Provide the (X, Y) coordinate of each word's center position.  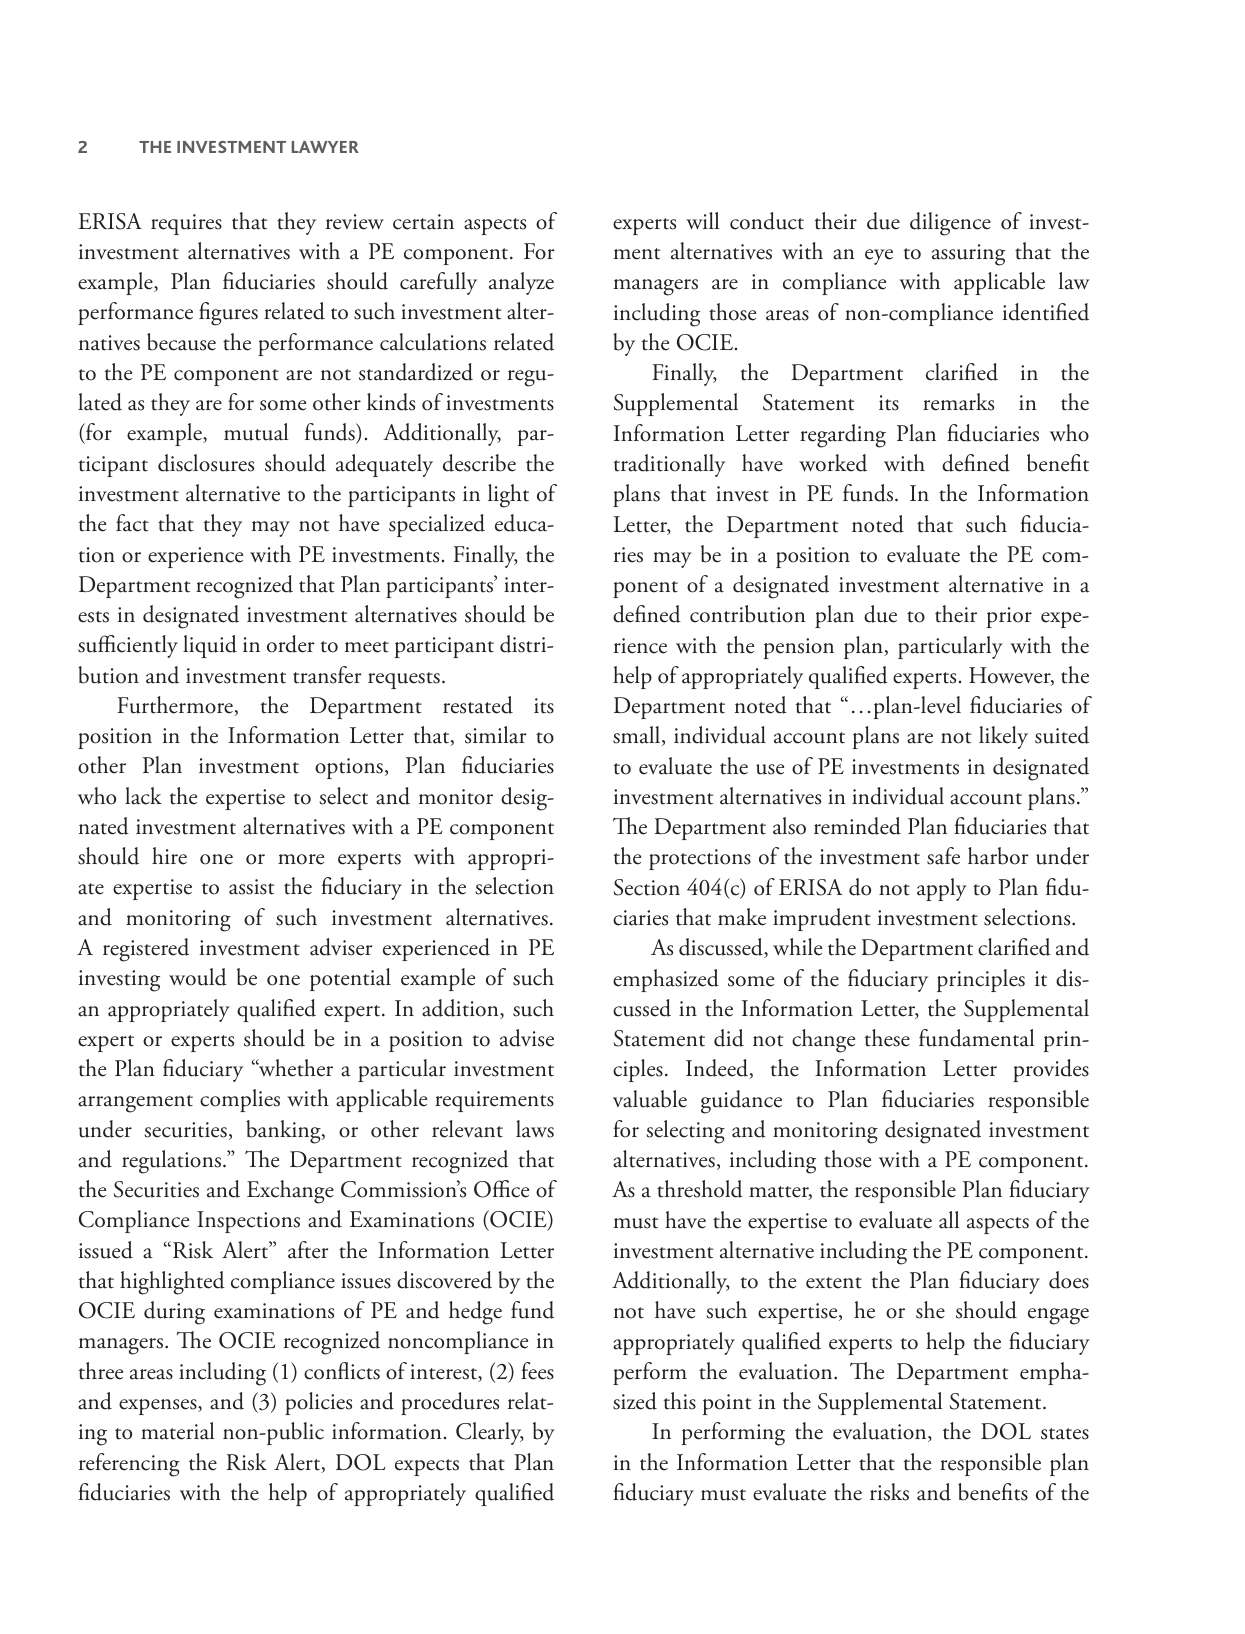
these (887, 1038)
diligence (950, 224)
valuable (650, 1099)
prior (1009, 617)
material (177, 1431)
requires (186, 224)
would (198, 977)
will (702, 220)
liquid (210, 646)
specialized (437, 525)
